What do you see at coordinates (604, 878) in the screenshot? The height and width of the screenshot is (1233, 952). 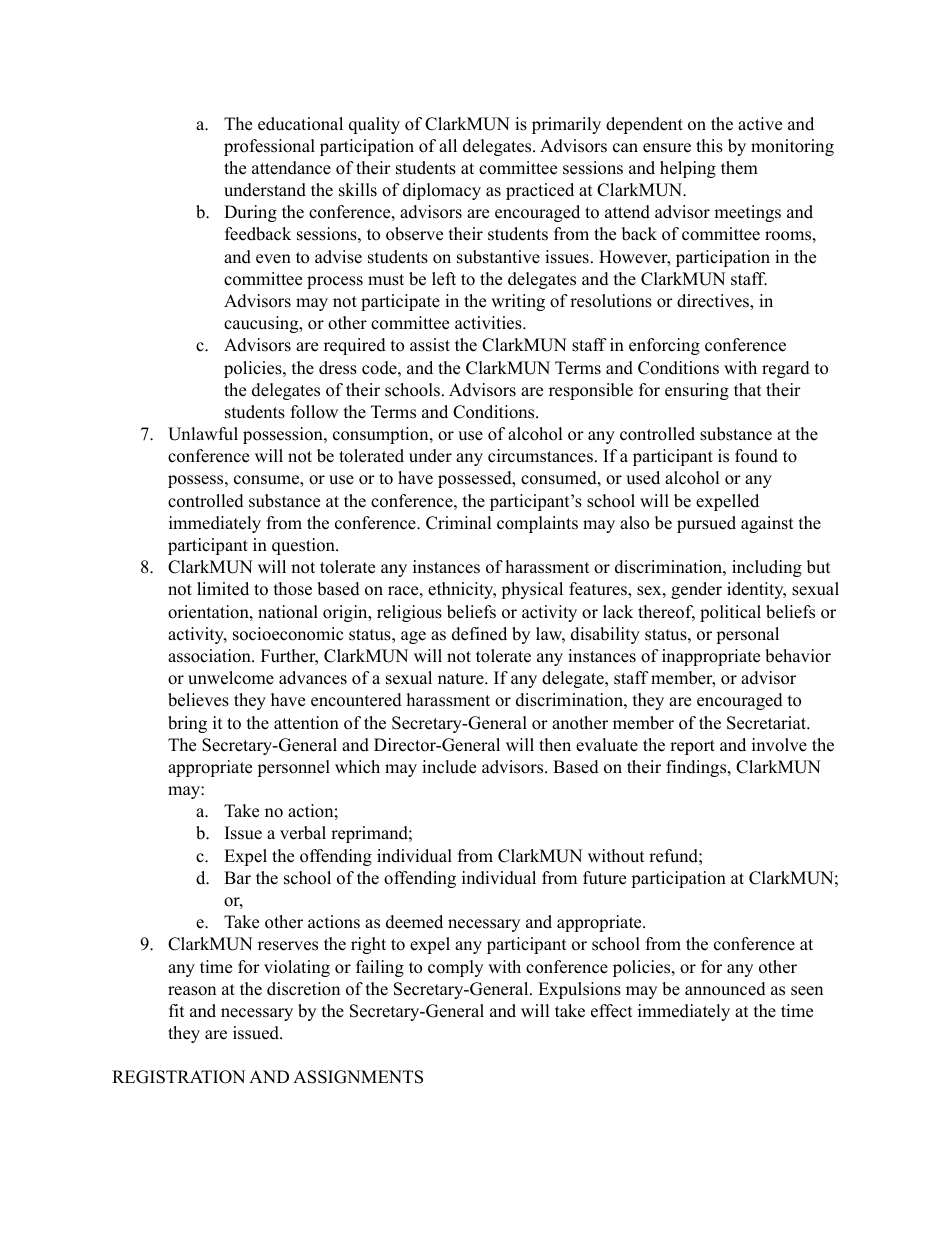 I see `future` at bounding box center [604, 878].
